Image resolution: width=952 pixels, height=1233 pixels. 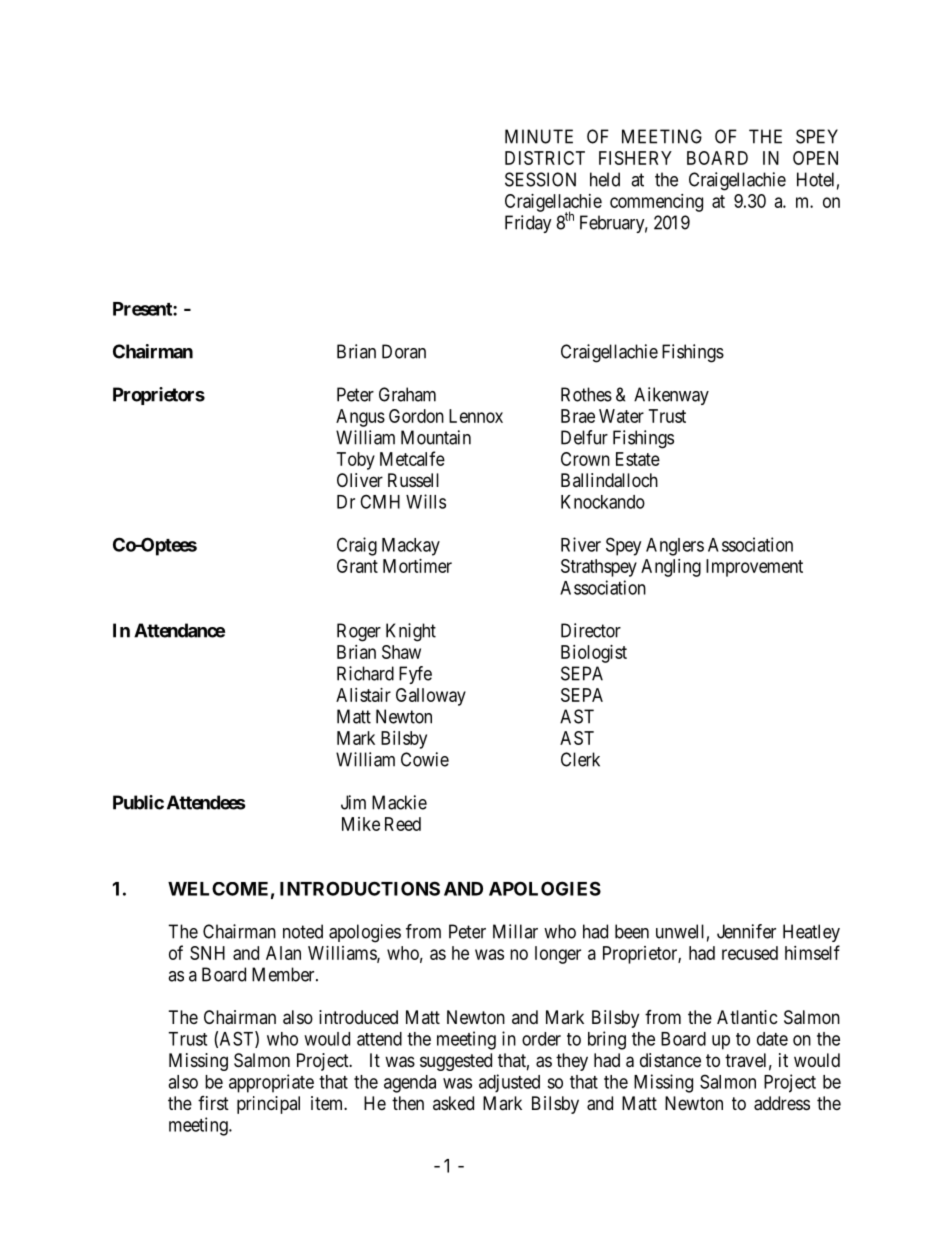 What do you see at coordinates (591, 630) in the document?
I see `Director` at bounding box center [591, 630].
